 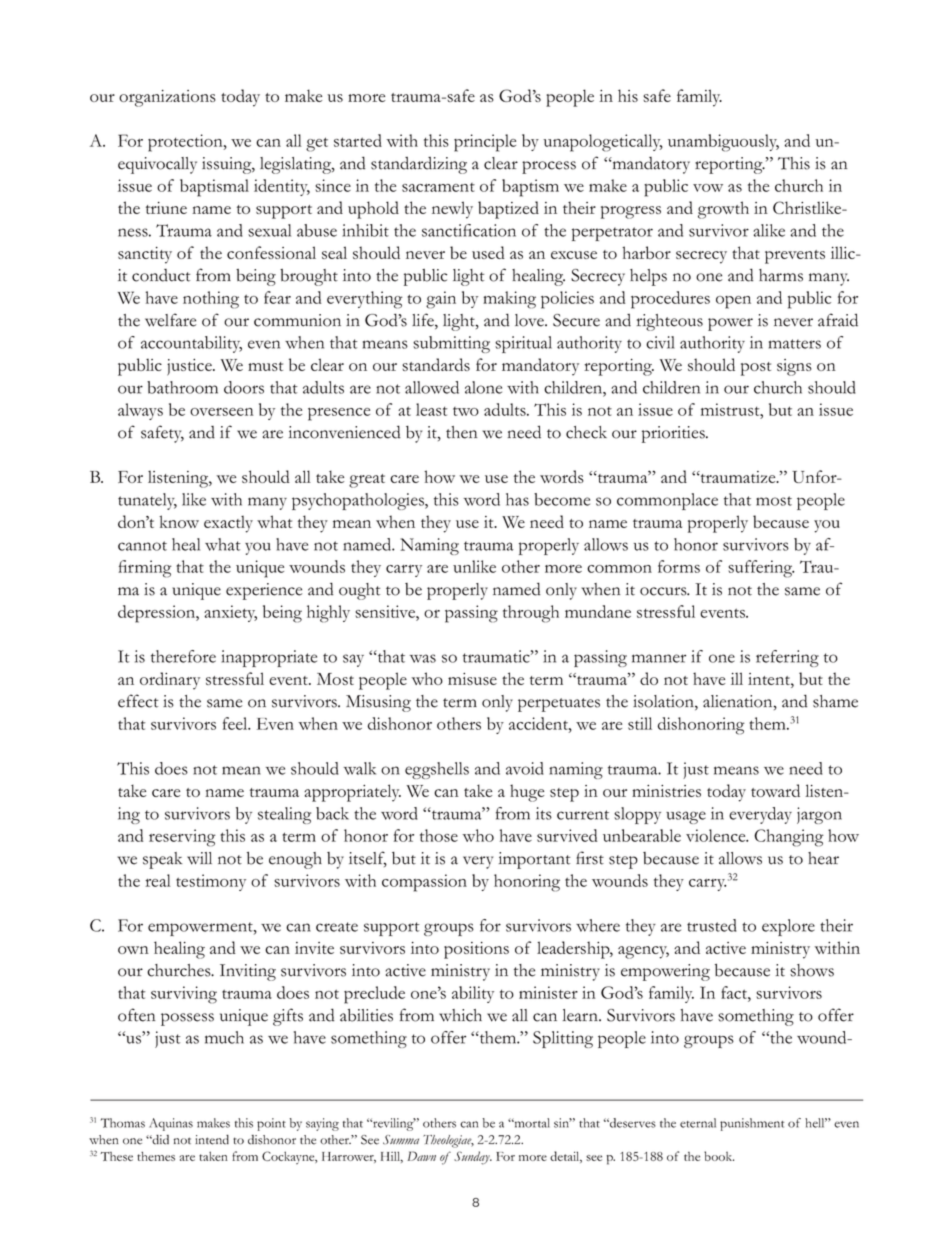 What do you see at coordinates (476, 950) in the document?
I see `positions` at bounding box center [476, 950].
